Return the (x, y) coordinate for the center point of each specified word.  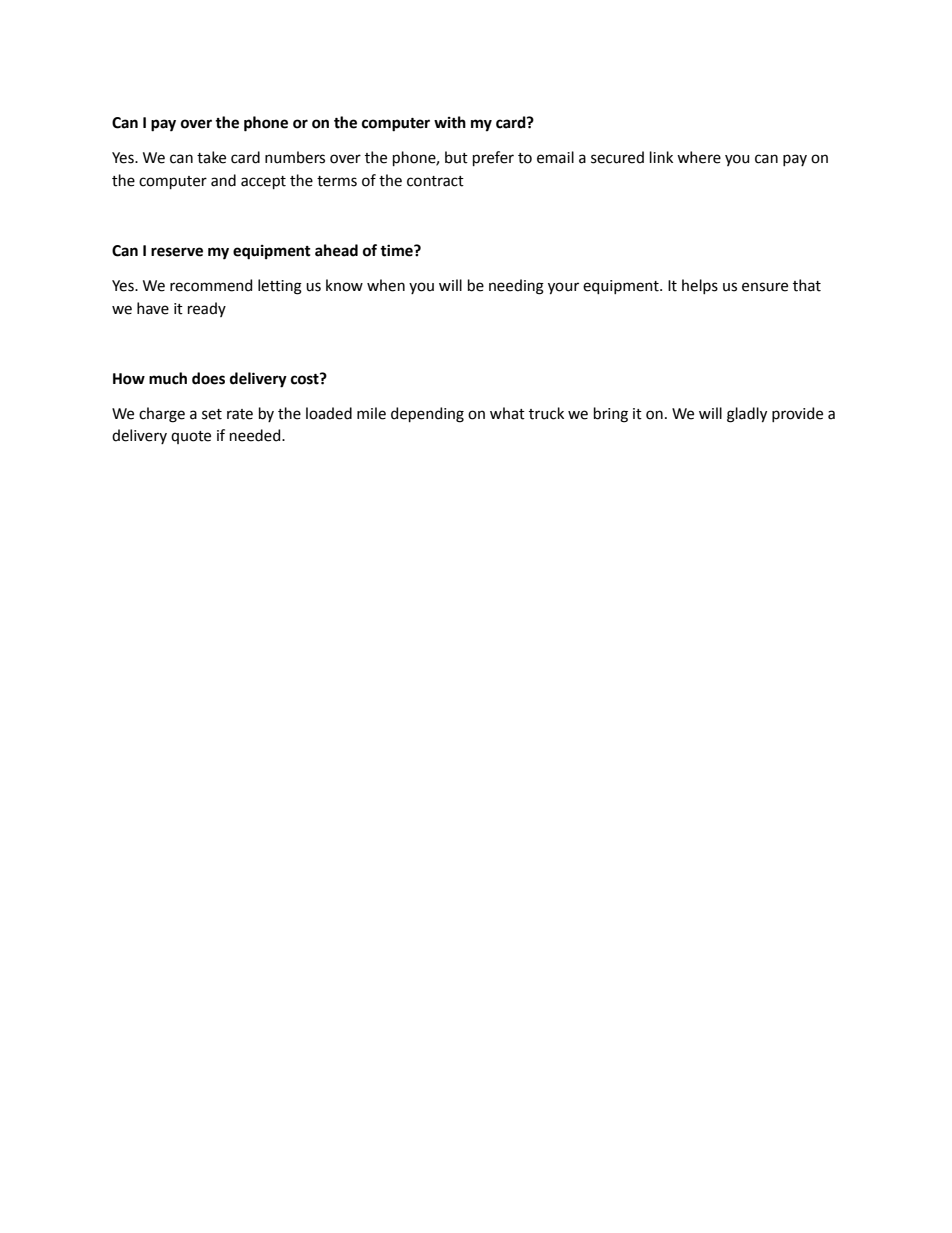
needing (516, 287)
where (699, 157)
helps (700, 286)
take (211, 157)
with (450, 122)
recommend (211, 285)
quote (191, 437)
